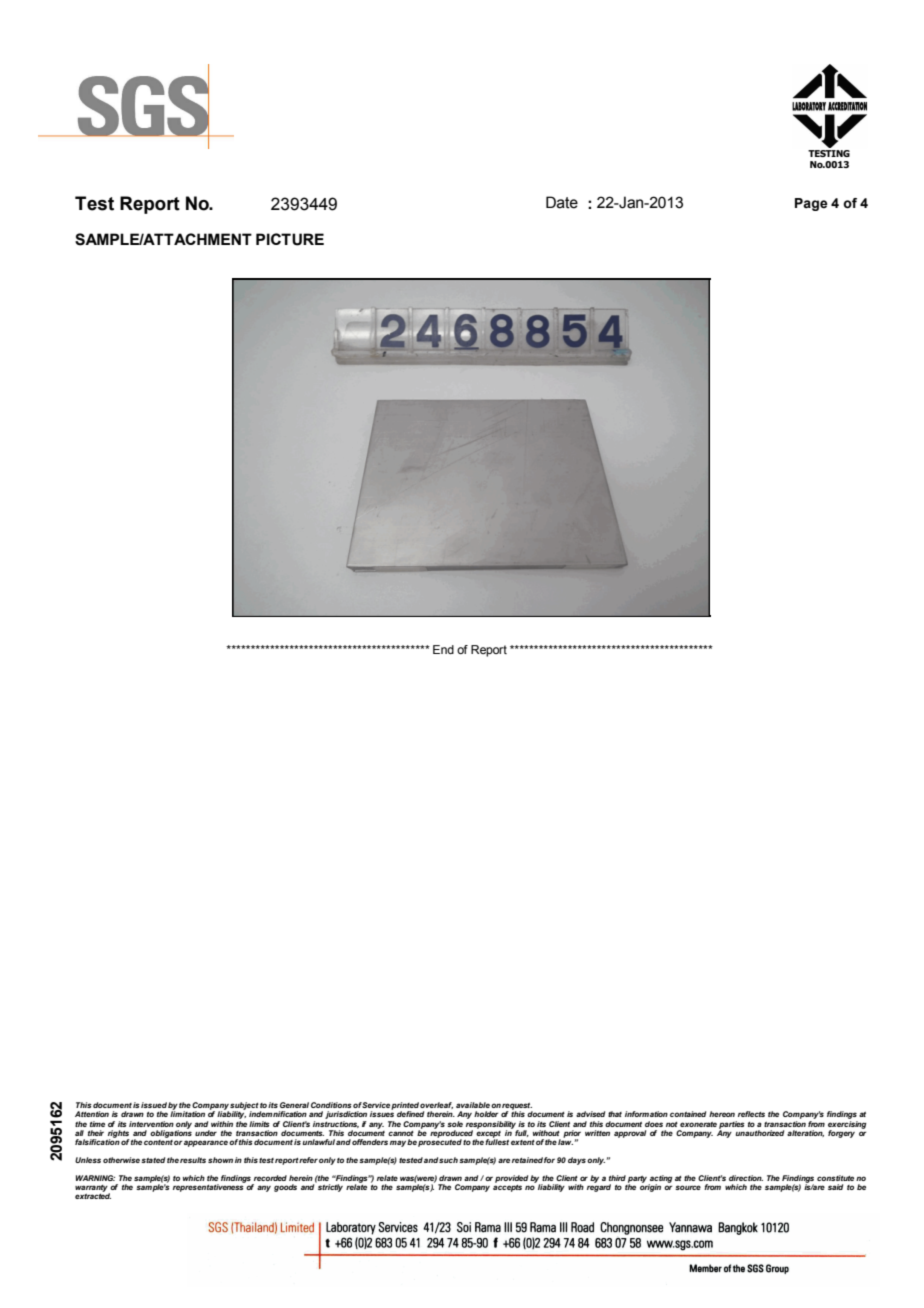  I want to click on issued, so click(154, 1105).
